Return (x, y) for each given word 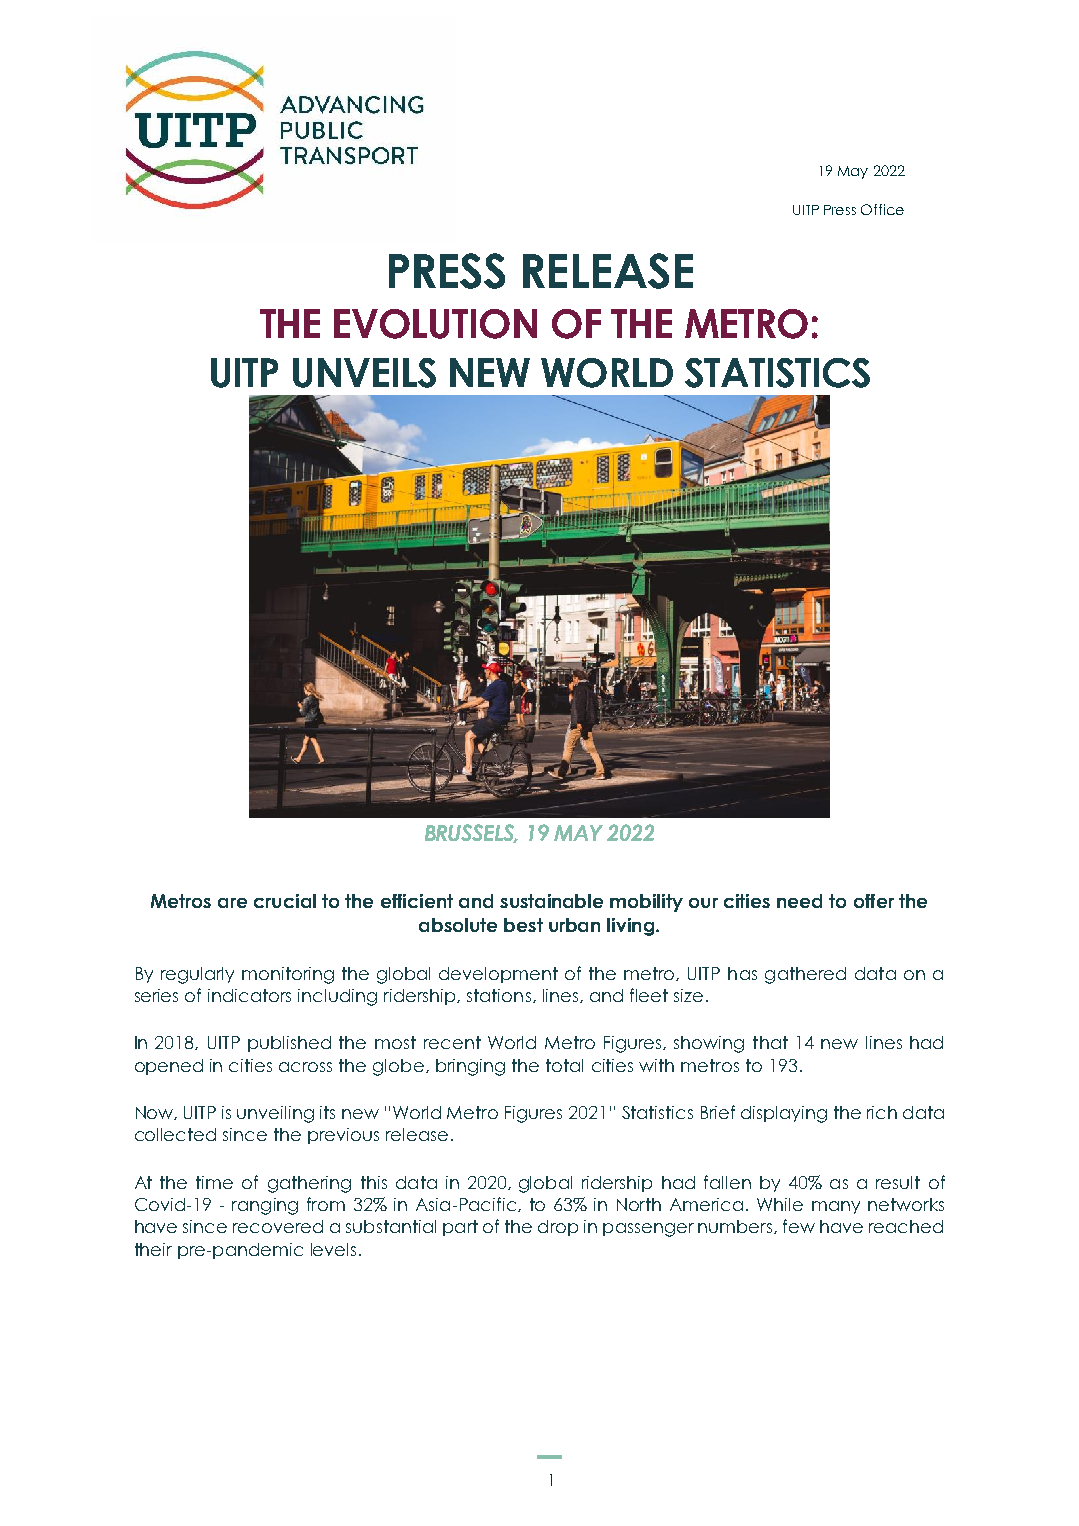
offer (874, 901)
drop (558, 1228)
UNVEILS (364, 373)
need (799, 901)
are (232, 903)
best (523, 925)
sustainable (551, 901)
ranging (265, 1206)
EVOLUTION (435, 324)
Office (882, 209)
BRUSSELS (471, 833)
